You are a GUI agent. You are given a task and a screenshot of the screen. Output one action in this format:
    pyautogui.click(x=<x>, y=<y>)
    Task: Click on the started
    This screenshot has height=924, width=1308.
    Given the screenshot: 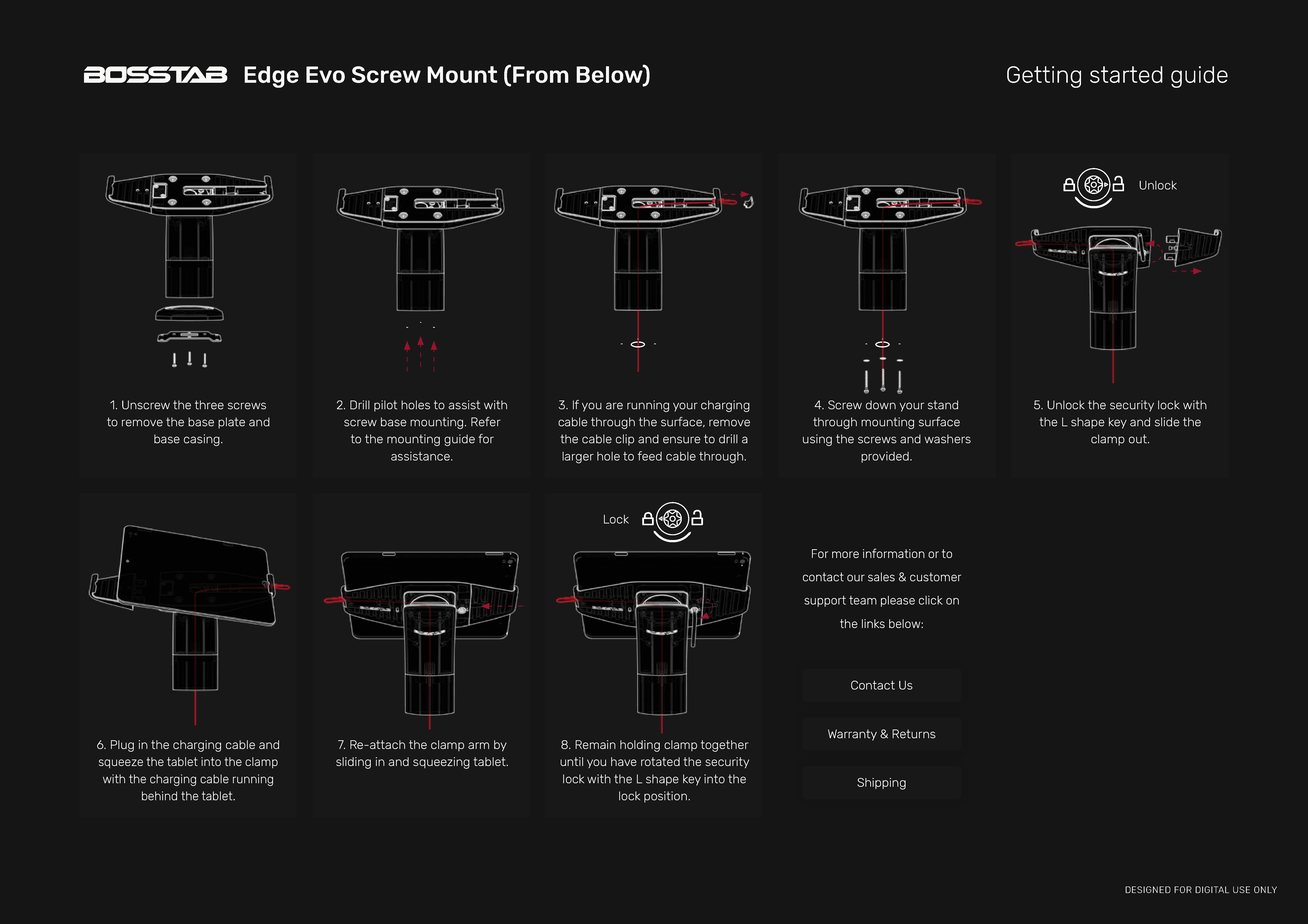 What is the action you would take?
    pyautogui.click(x=1126, y=74)
